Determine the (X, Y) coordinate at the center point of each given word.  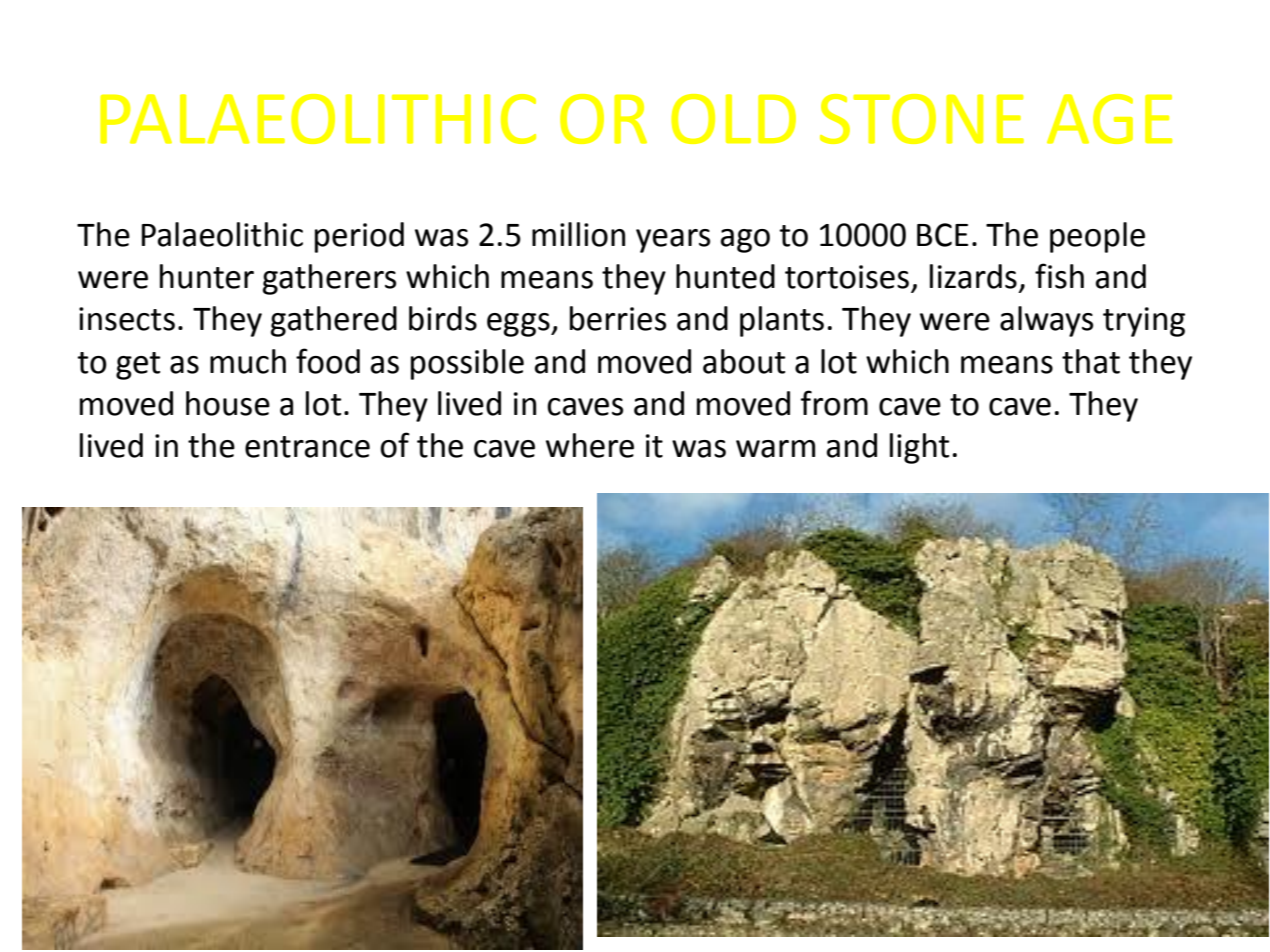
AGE (1109, 119)
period (359, 237)
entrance (307, 447)
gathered (334, 321)
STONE (922, 119)
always (1046, 321)
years (673, 241)
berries (618, 318)
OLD (733, 119)
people (1097, 237)
